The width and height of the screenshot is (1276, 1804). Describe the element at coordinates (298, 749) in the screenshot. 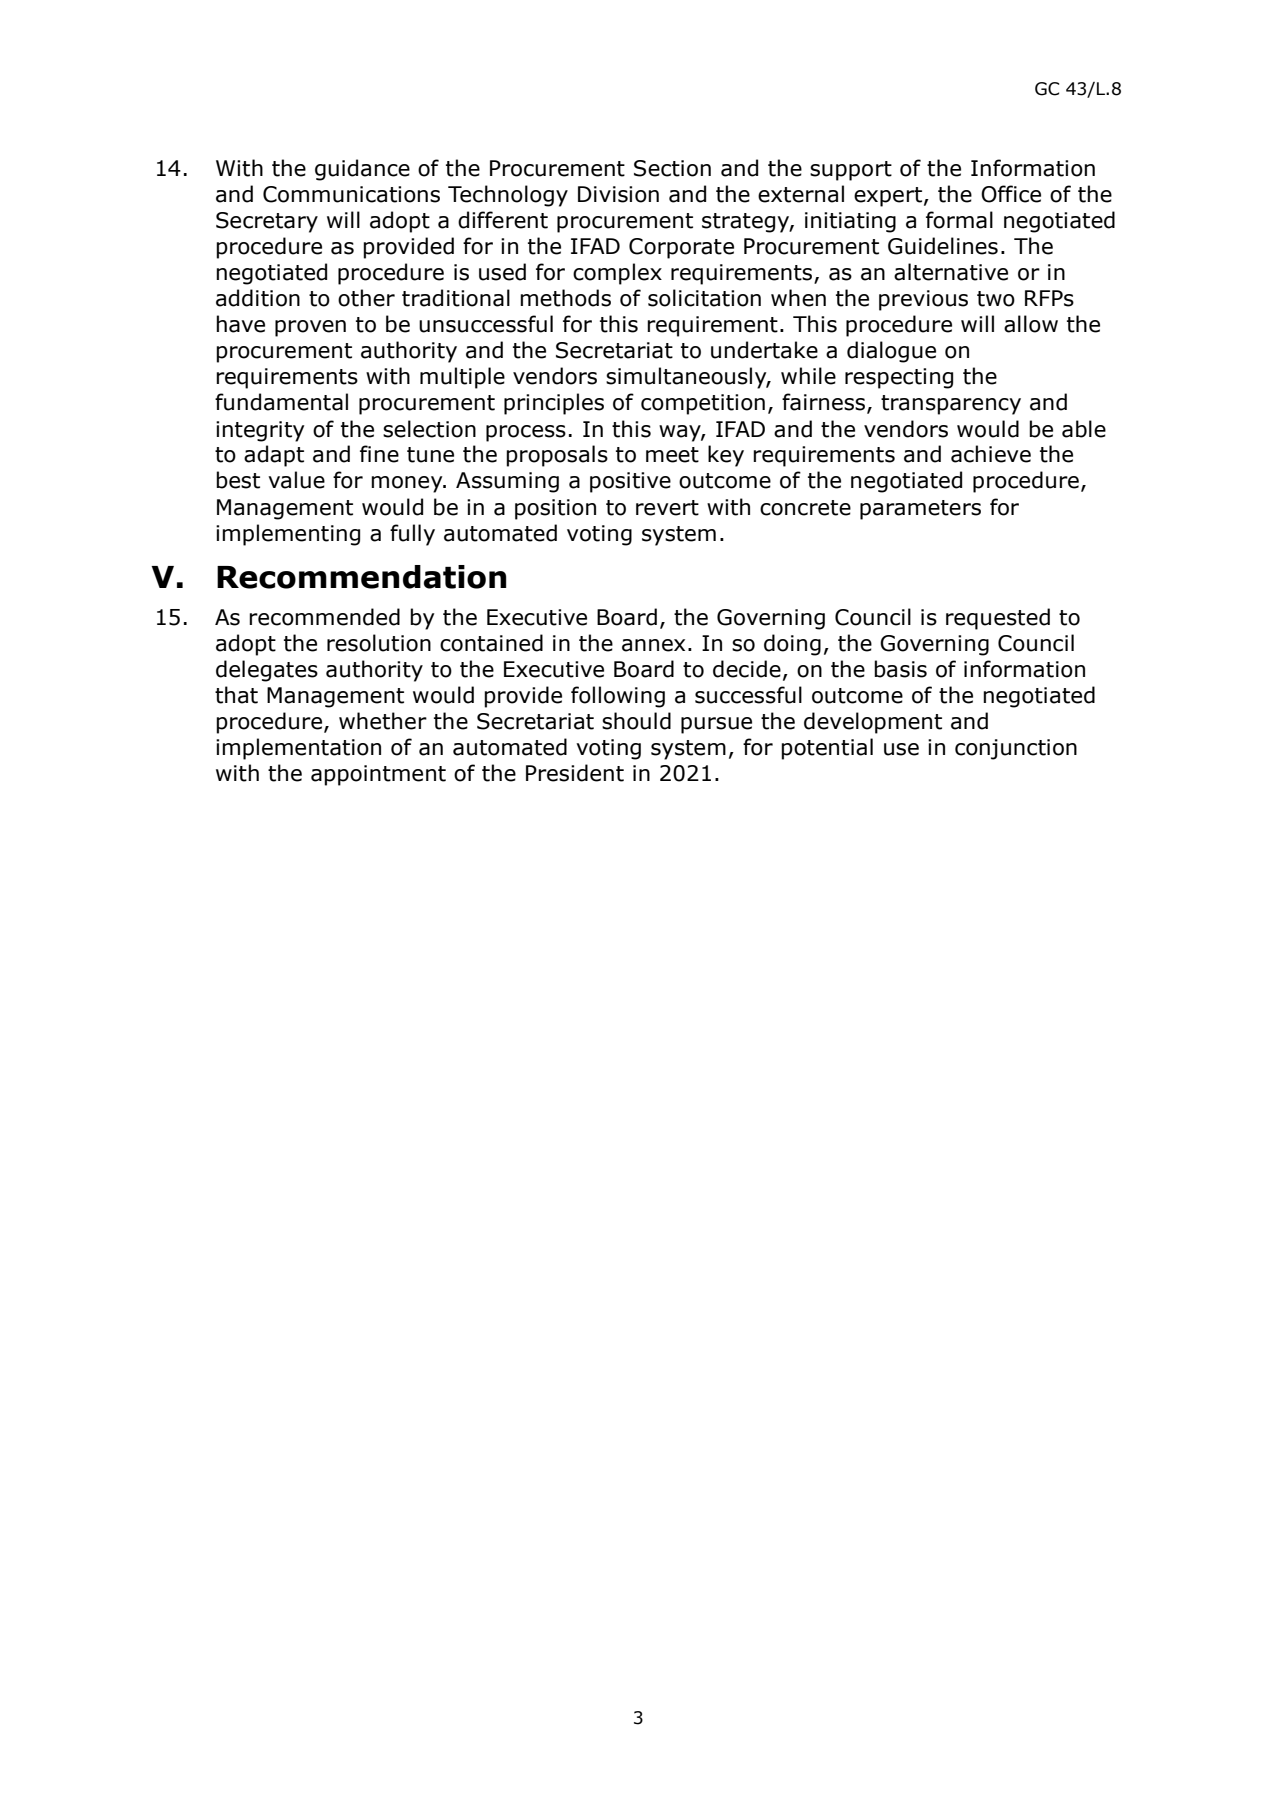

I see `implementation` at that location.
